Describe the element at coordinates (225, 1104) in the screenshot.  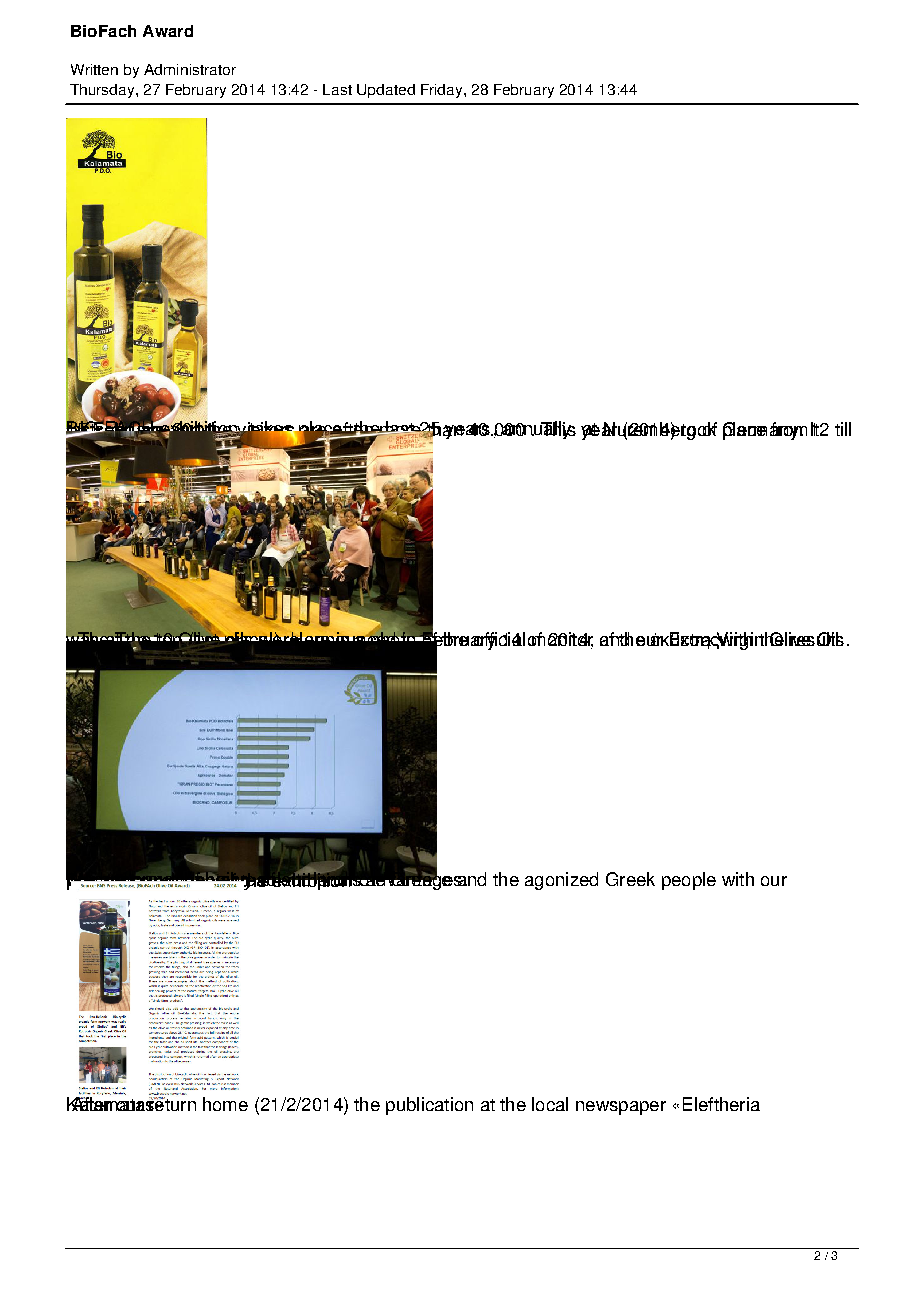
I see `home` at that location.
